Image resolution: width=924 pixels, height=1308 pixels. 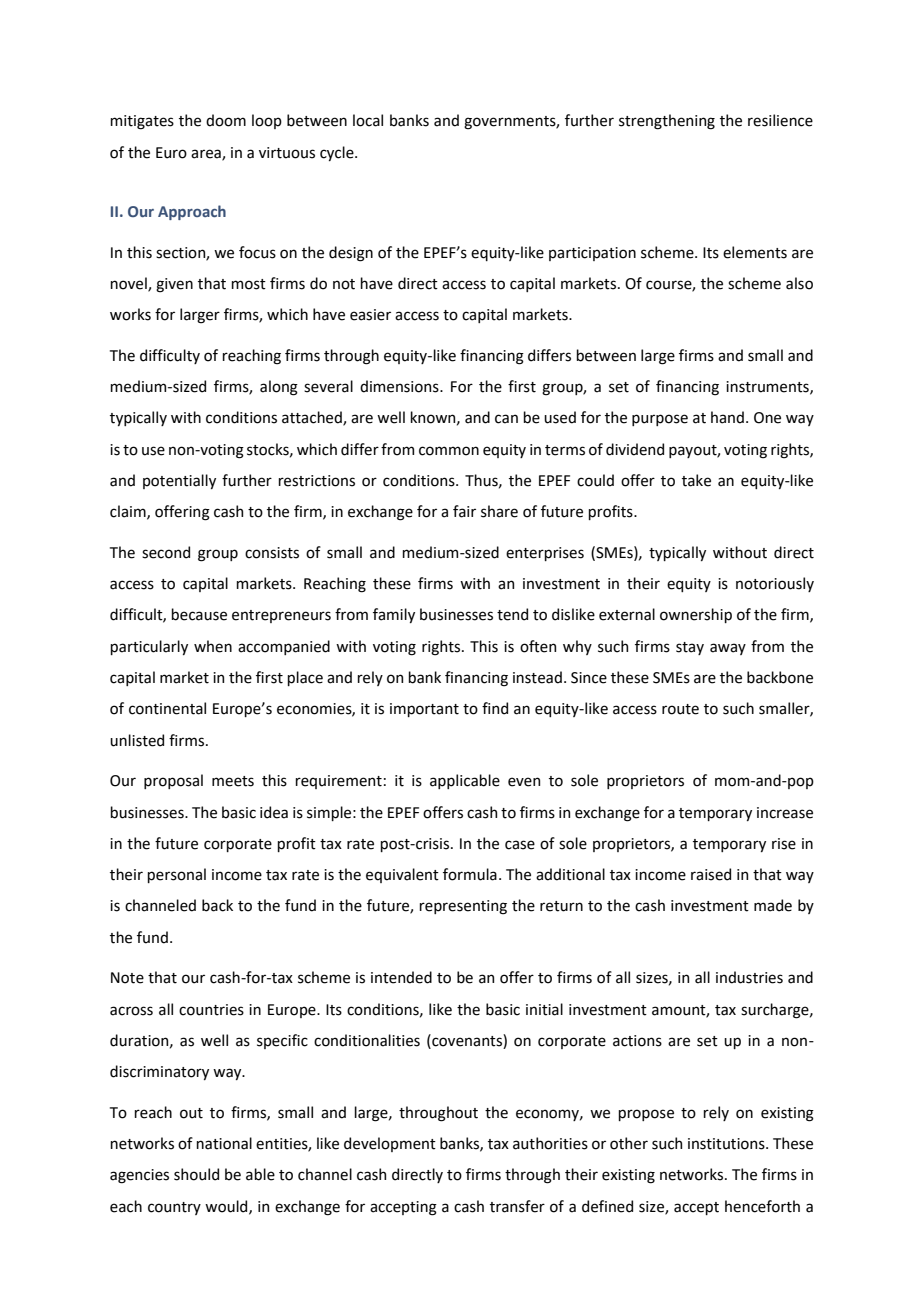 What do you see at coordinates (667, 122) in the image?
I see `strengthening` at bounding box center [667, 122].
